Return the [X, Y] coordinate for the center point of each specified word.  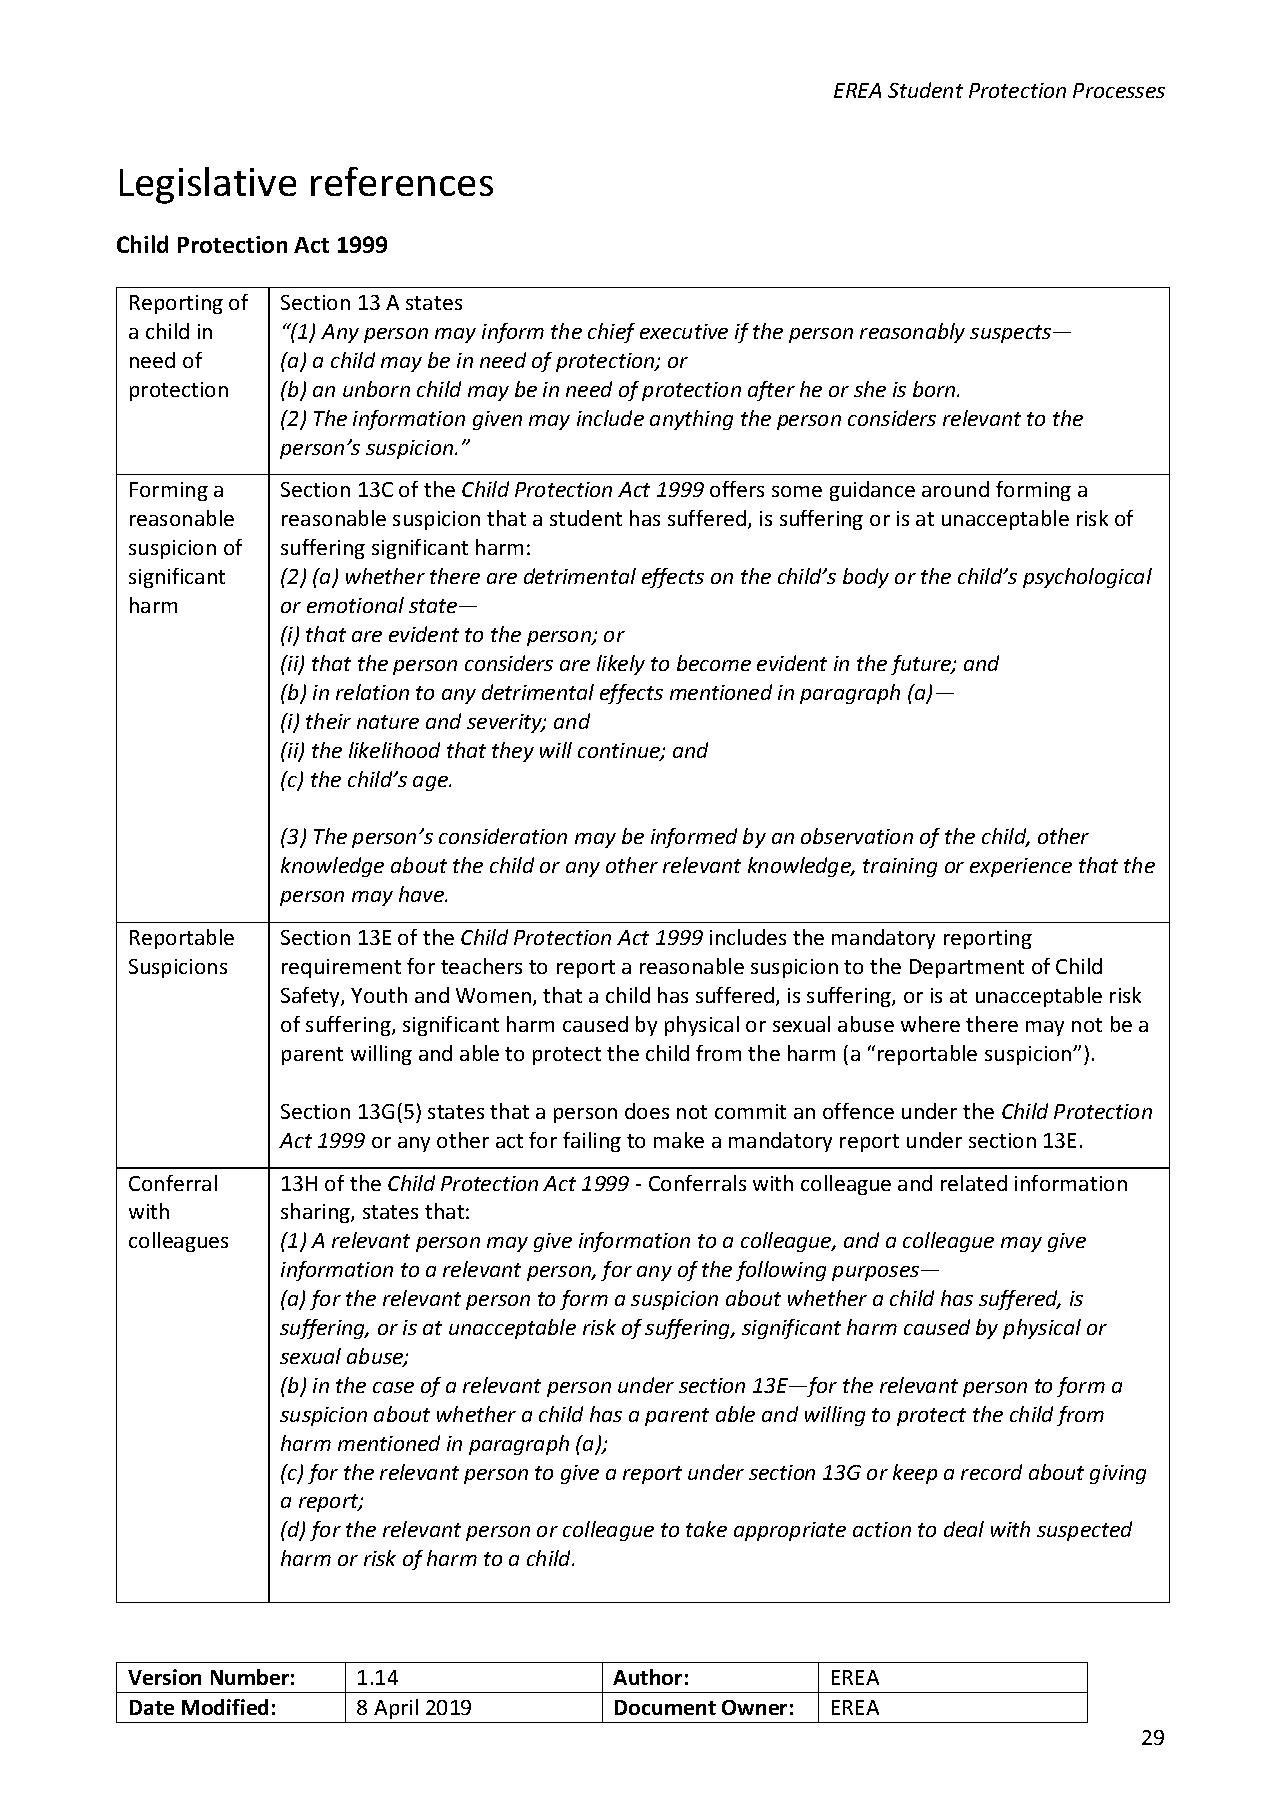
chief [611, 333]
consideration [503, 836]
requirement [341, 968]
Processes [1119, 90]
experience [1021, 867]
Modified [225, 1707]
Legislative [208, 185]
